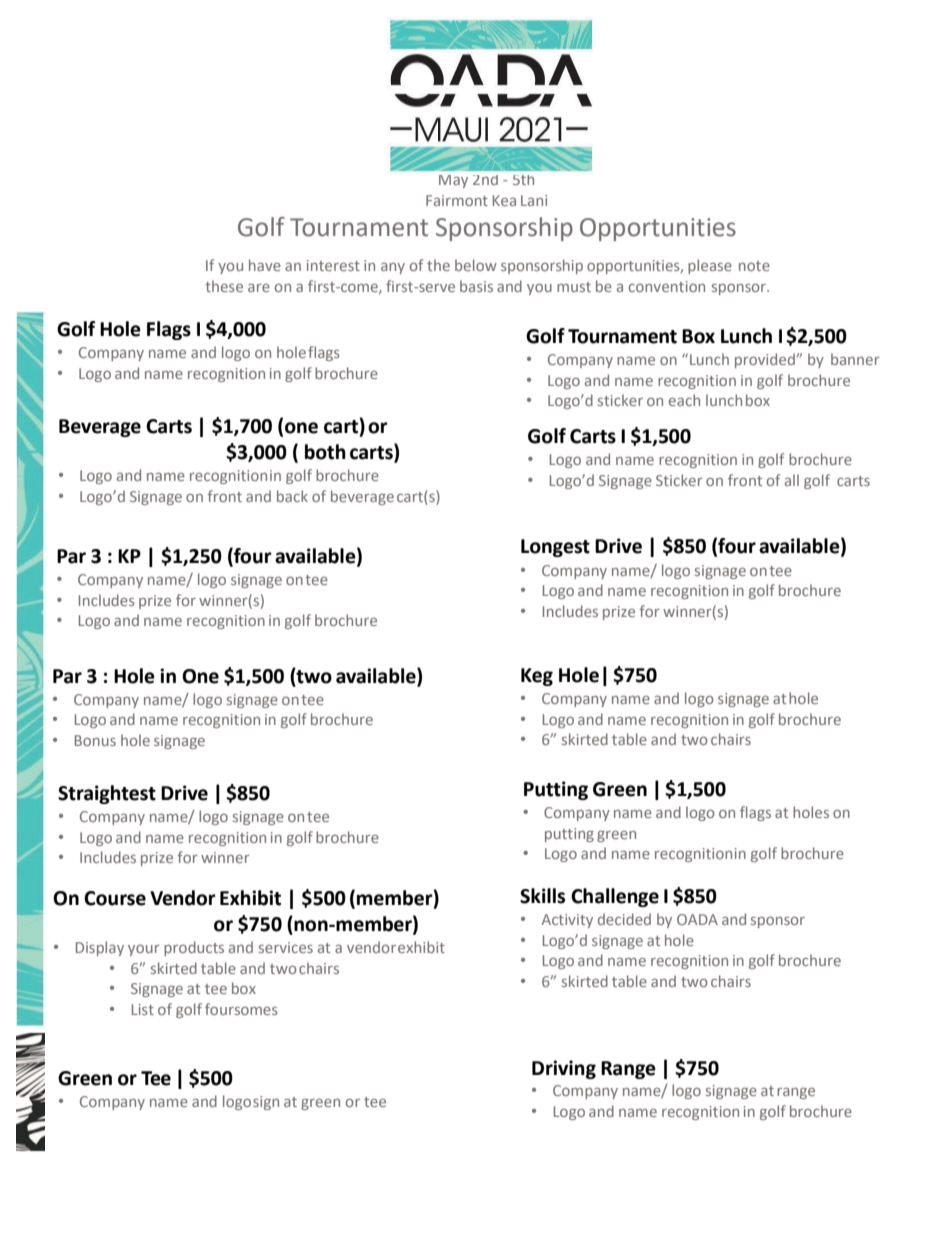 The height and width of the screenshot is (1233, 952). What do you see at coordinates (615, 897) in the screenshot?
I see `Challenge` at bounding box center [615, 897].
